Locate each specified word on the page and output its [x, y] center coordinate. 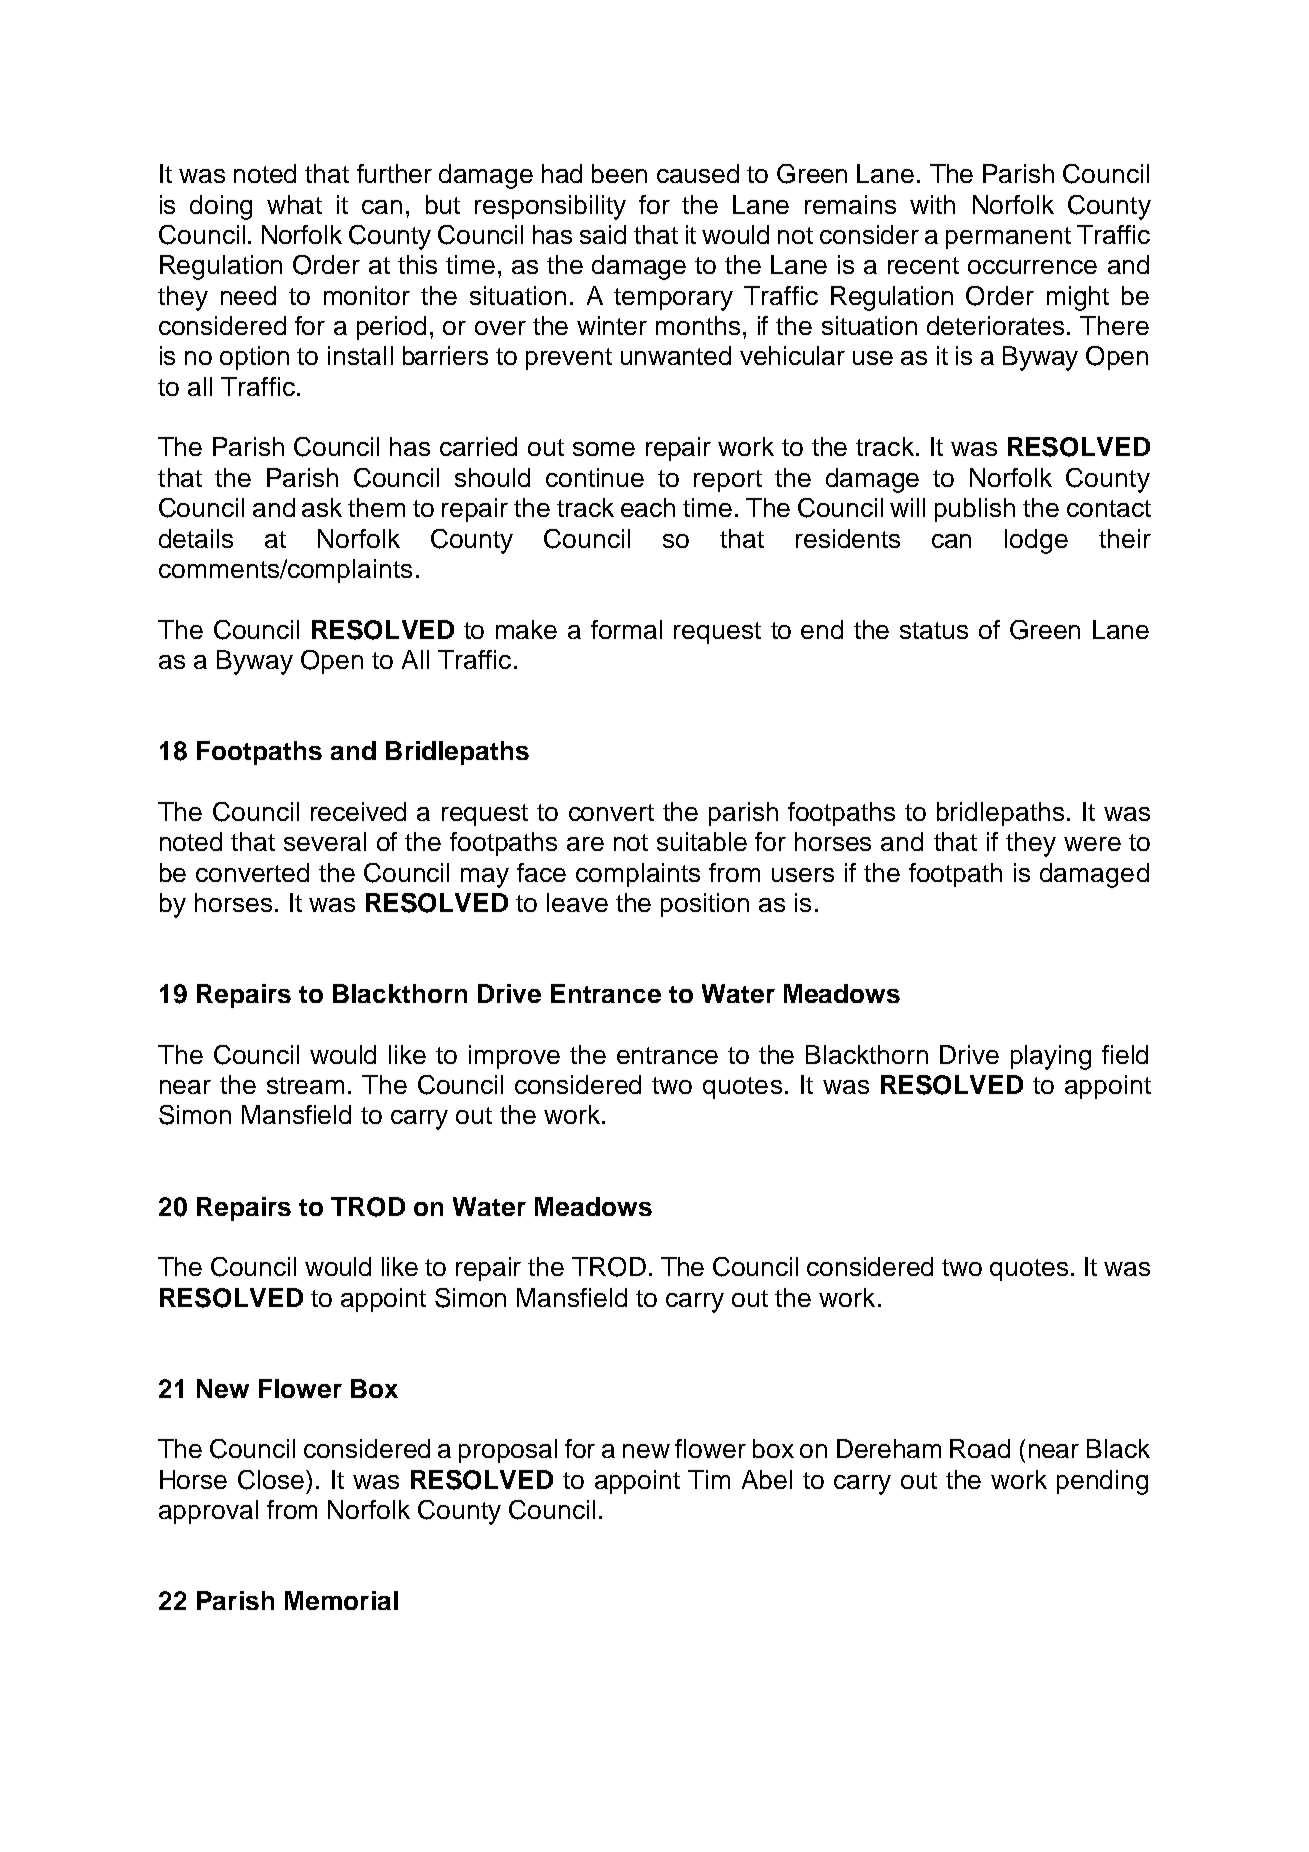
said [603, 234]
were [1092, 844]
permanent [1008, 238]
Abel [767, 1479]
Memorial [341, 1600]
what [294, 204]
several [325, 841]
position [705, 905]
